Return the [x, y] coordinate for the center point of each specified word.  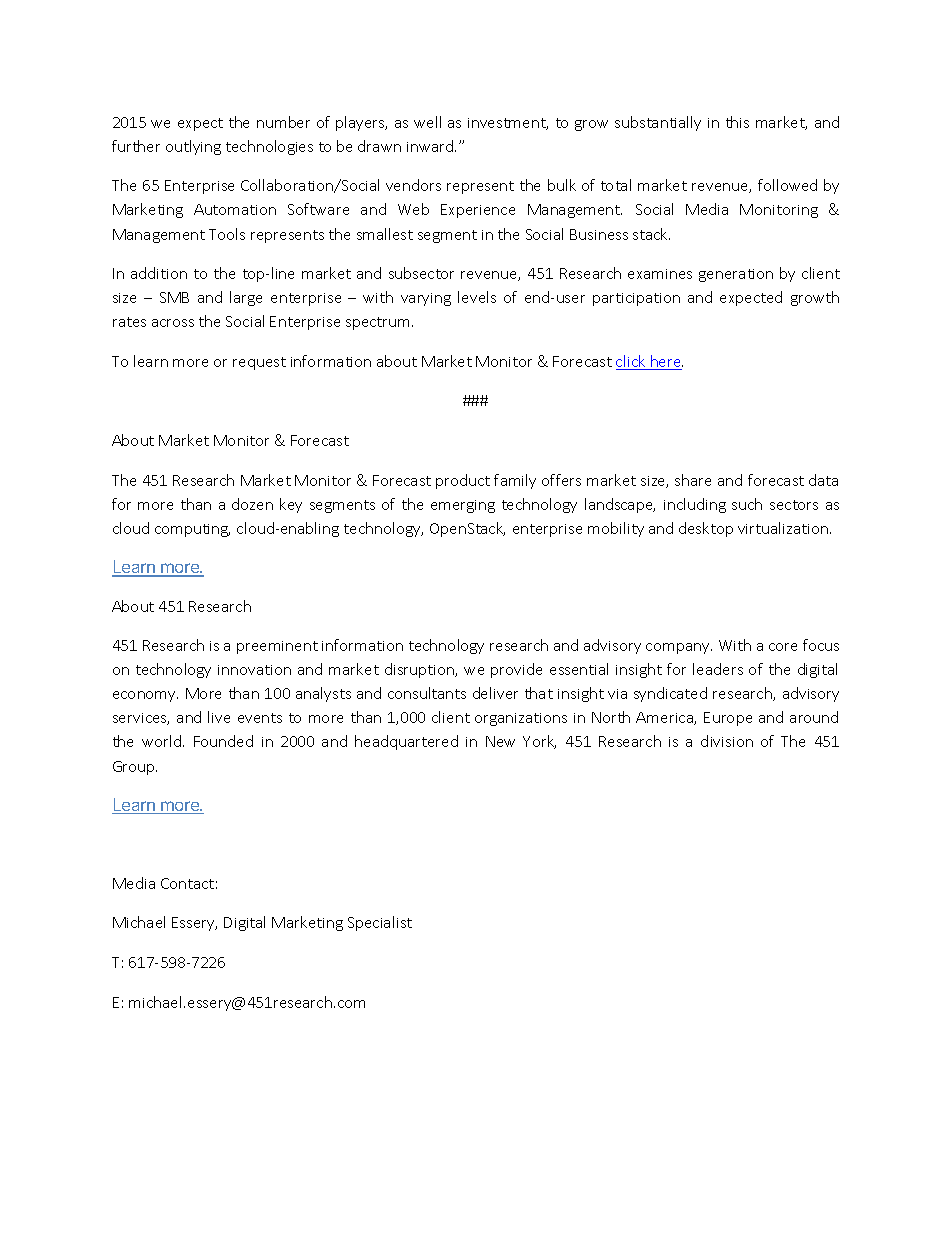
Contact [187, 883]
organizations [521, 719]
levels [477, 297]
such [747, 504]
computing [192, 530]
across [173, 323]
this [737, 122]
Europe [728, 719]
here [666, 362]
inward [431, 146]
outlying [193, 147]
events [260, 718]
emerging [463, 506]
